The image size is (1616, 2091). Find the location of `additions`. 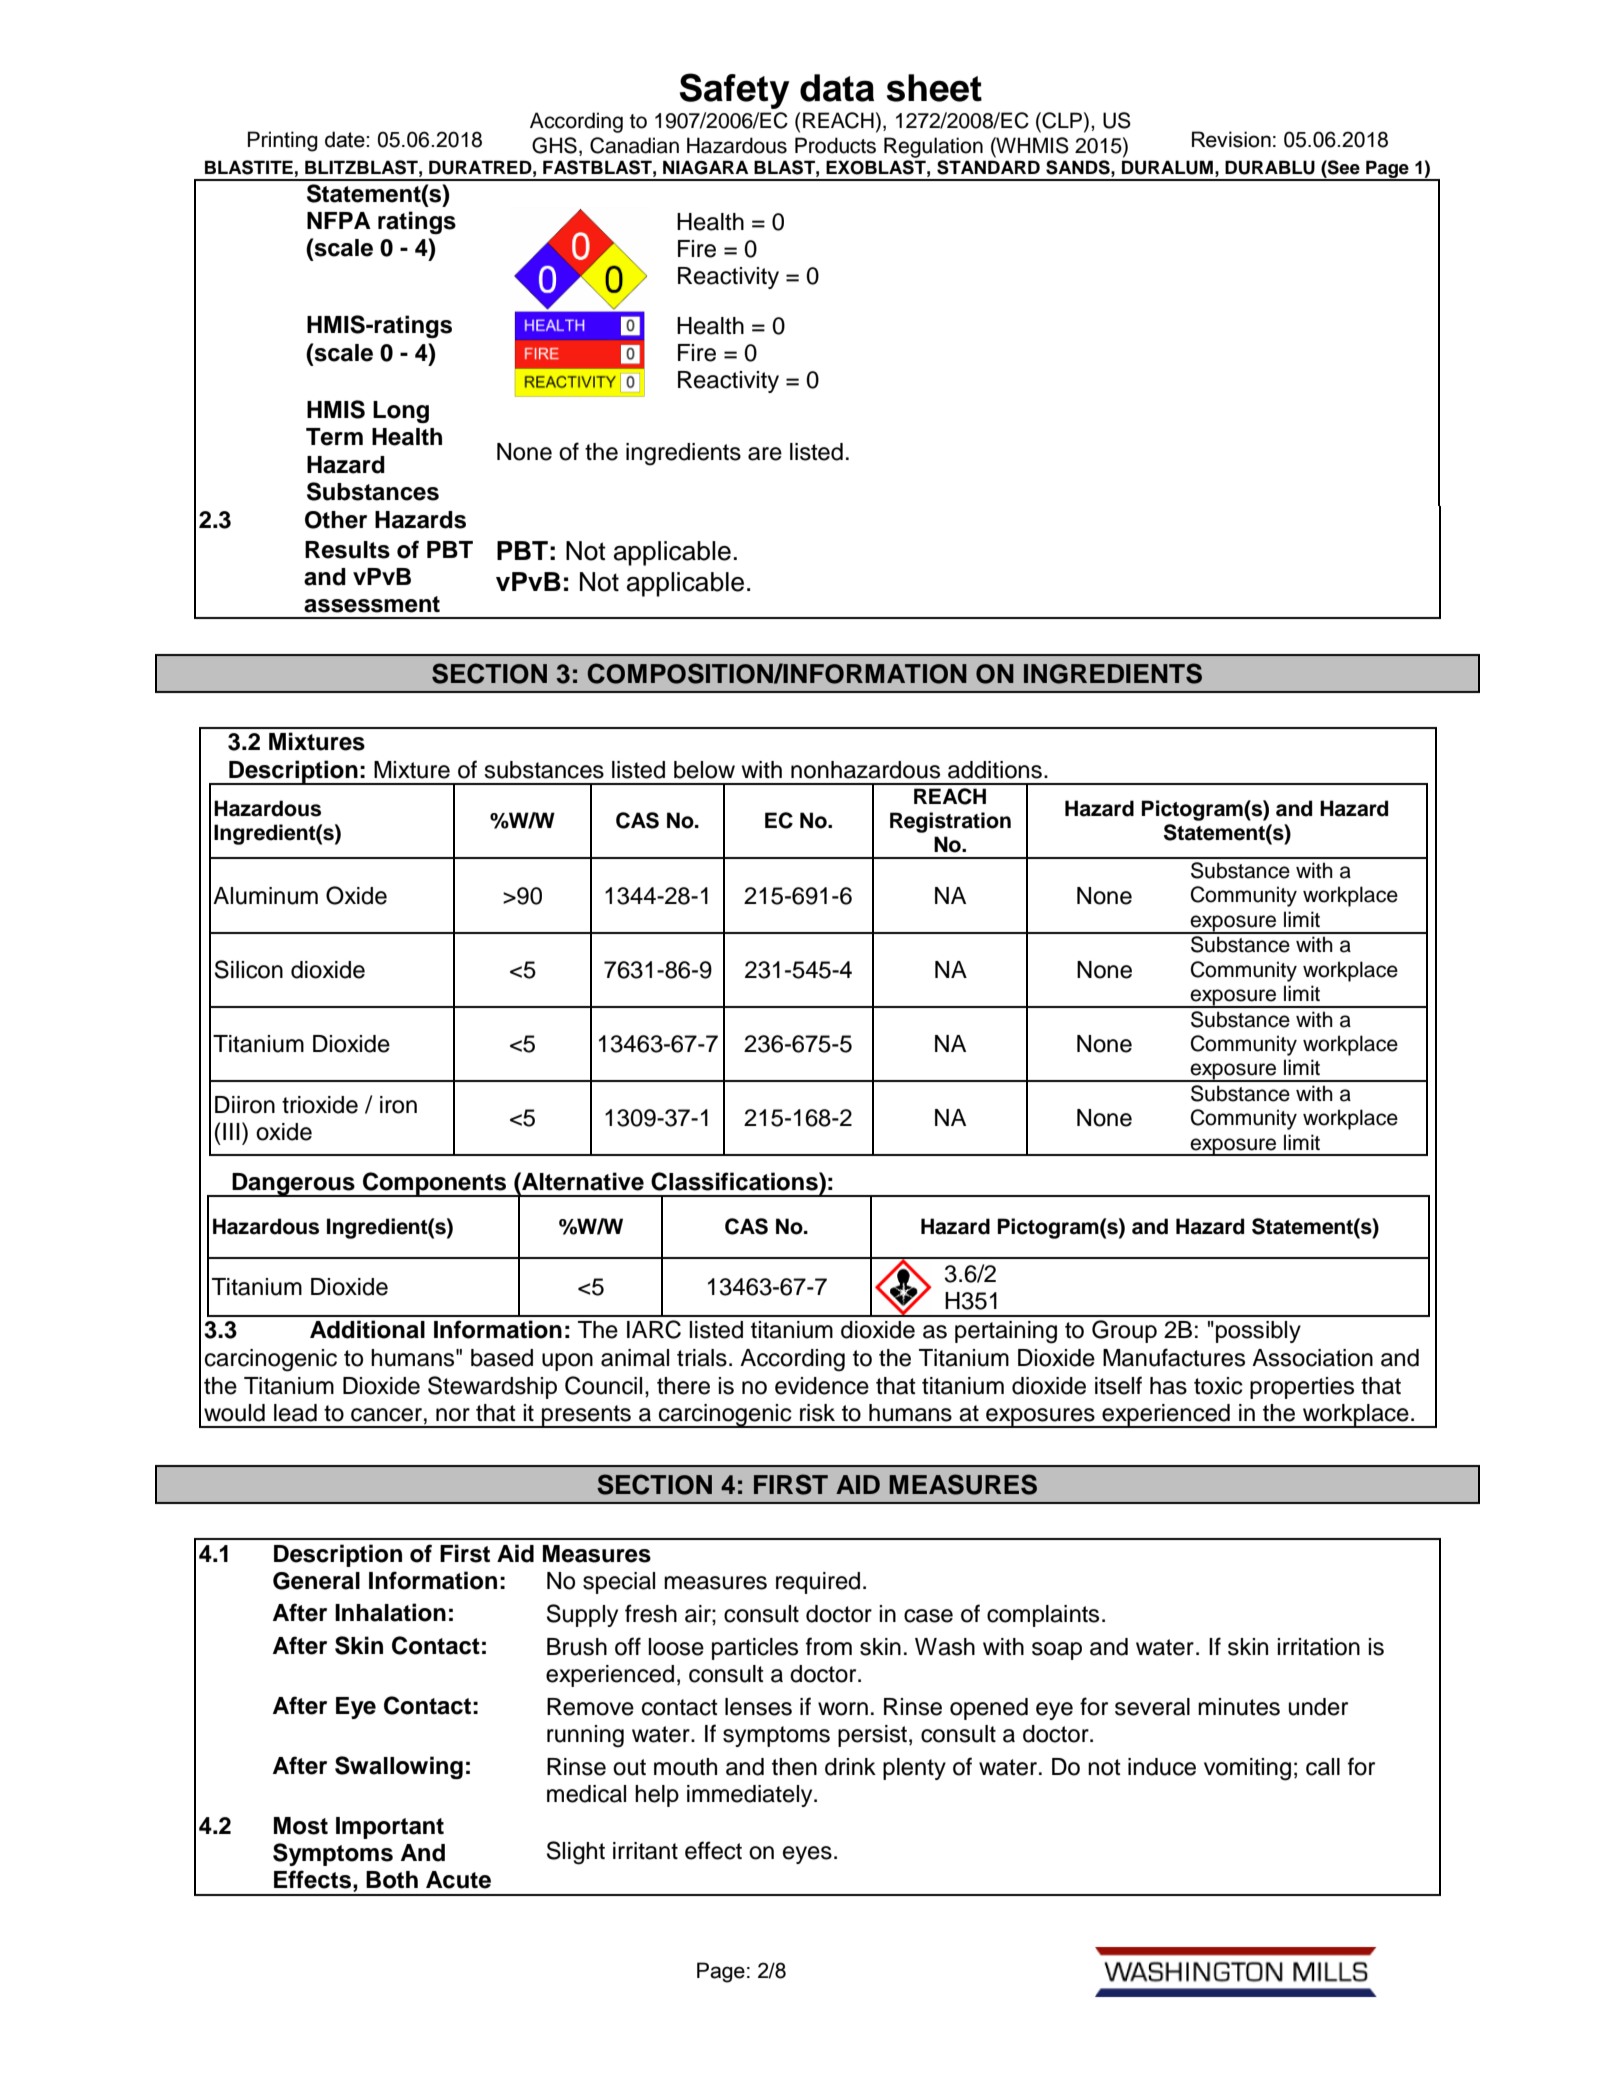

additions is located at coordinates (995, 770).
